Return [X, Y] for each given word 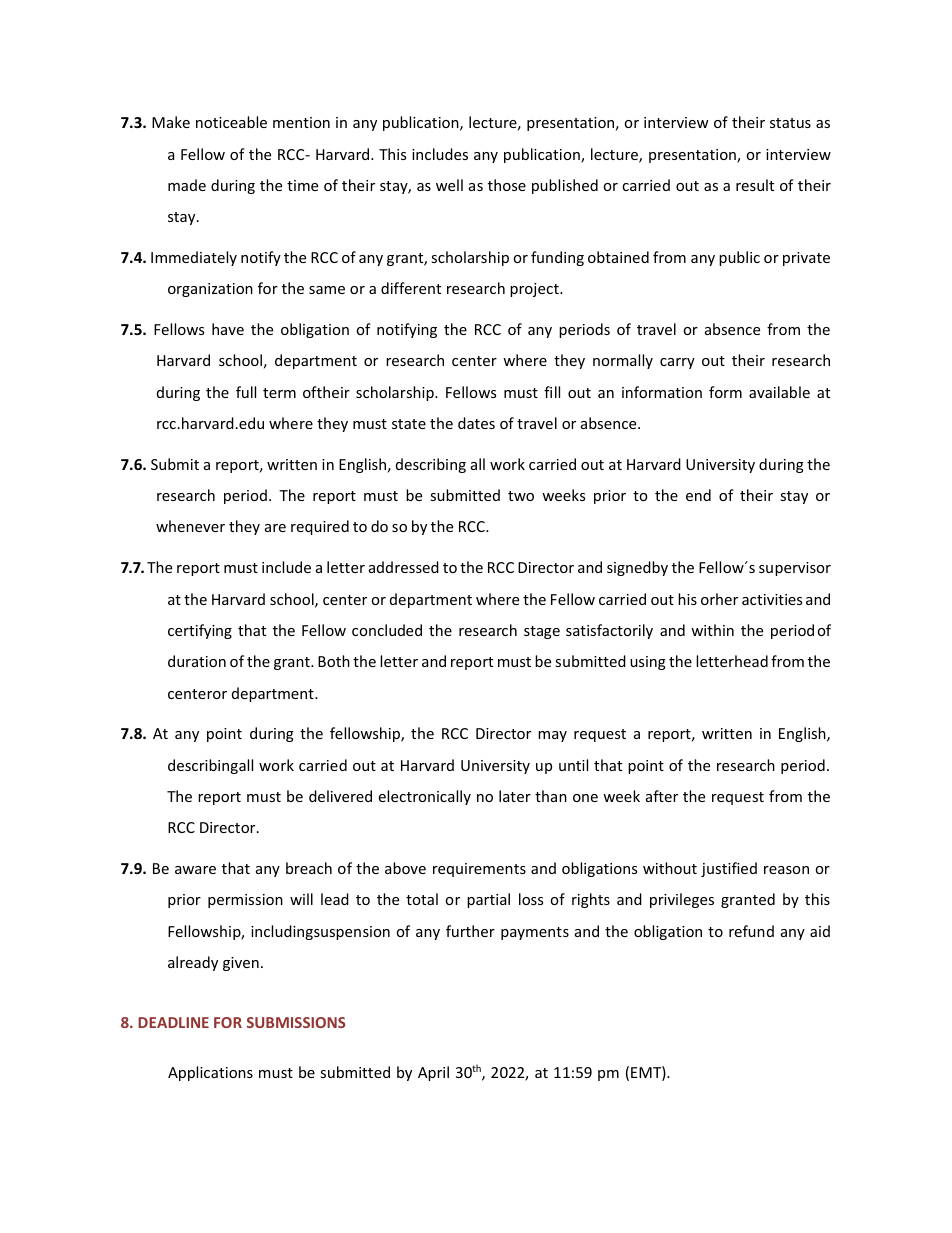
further [470, 931]
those [507, 185]
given [241, 964]
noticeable [231, 122]
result [755, 185]
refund [751, 931]
